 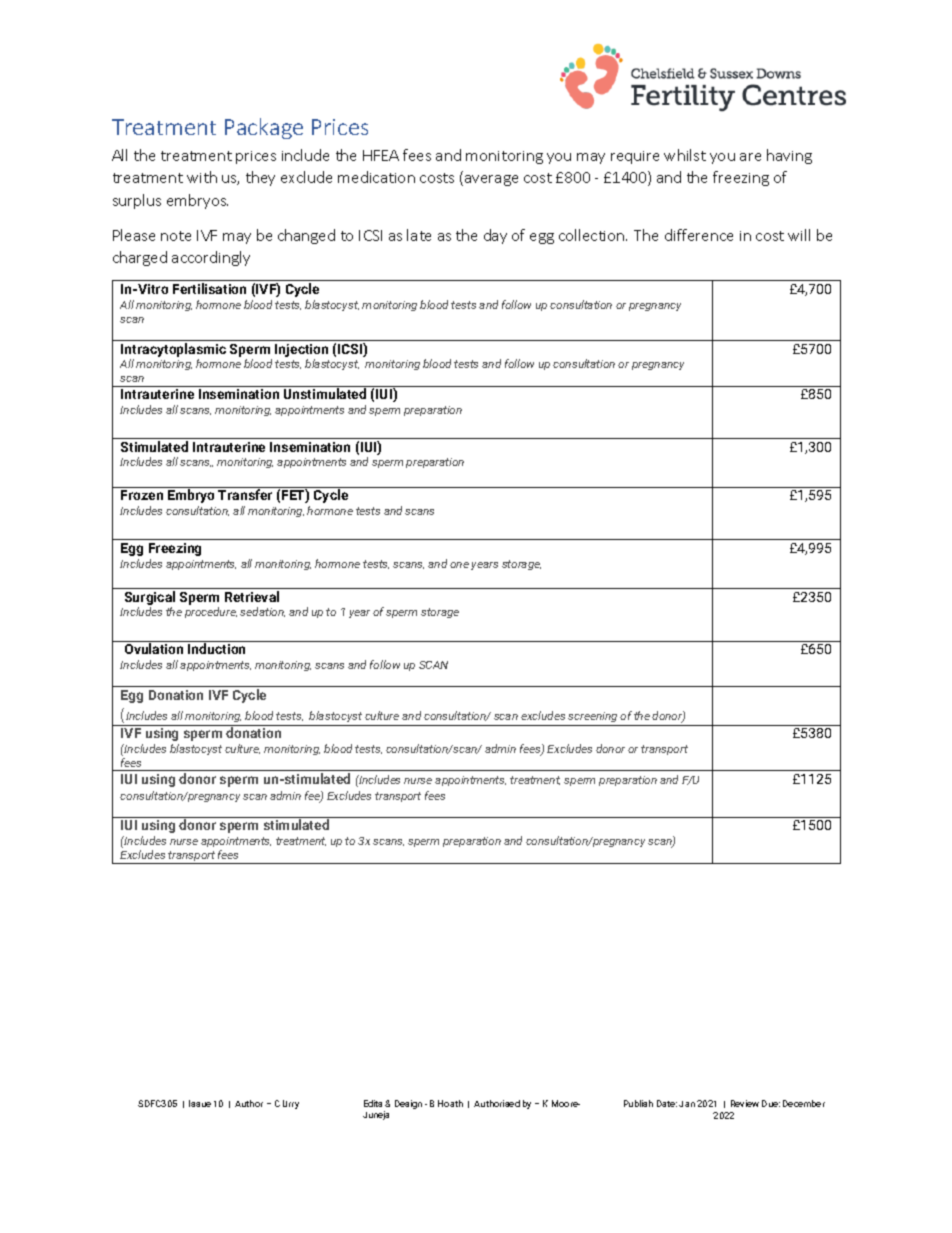 I want to click on procedure, so click(x=211, y=612).
